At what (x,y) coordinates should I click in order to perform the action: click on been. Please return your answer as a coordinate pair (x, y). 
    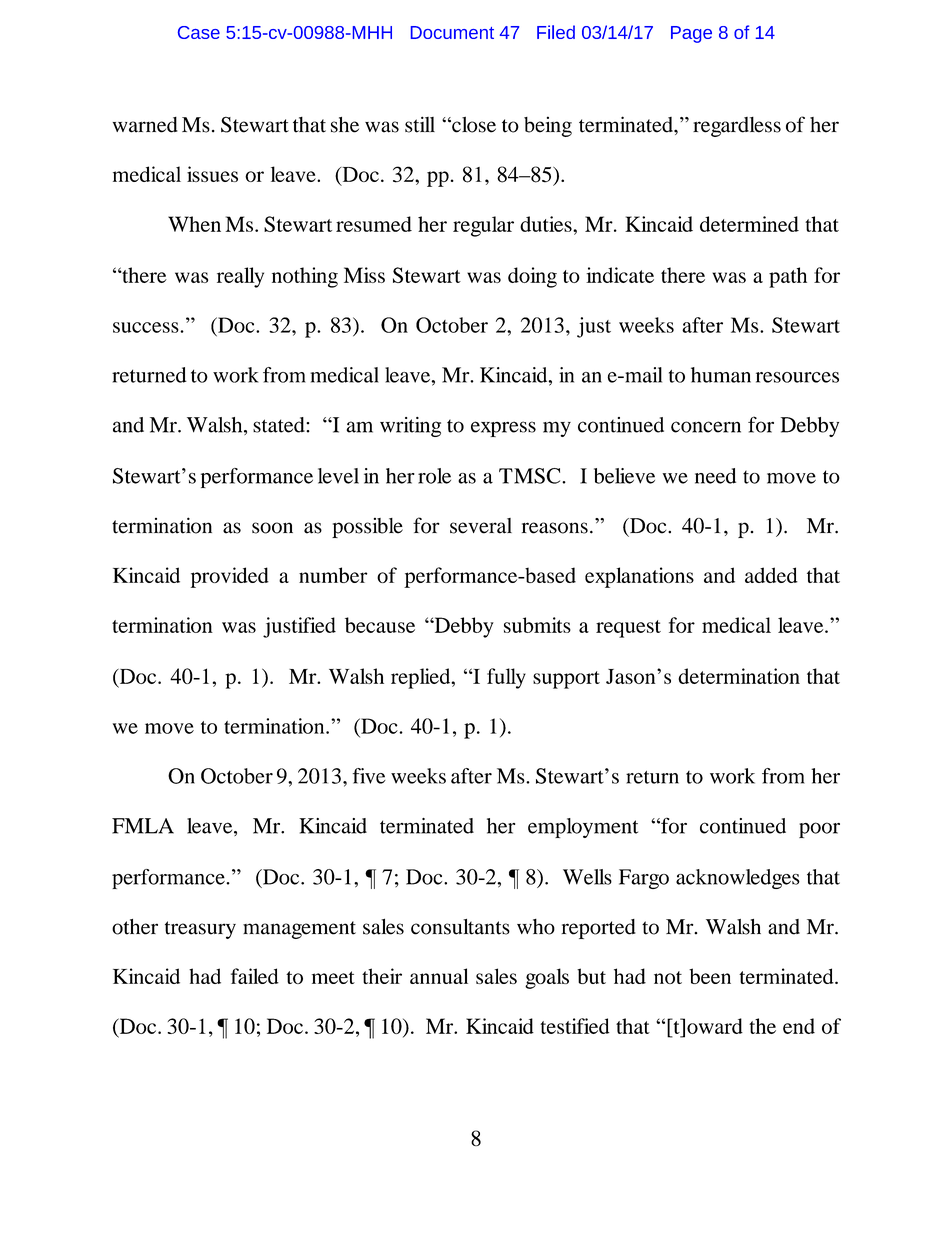
    Looking at the image, I should click on (710, 976).
